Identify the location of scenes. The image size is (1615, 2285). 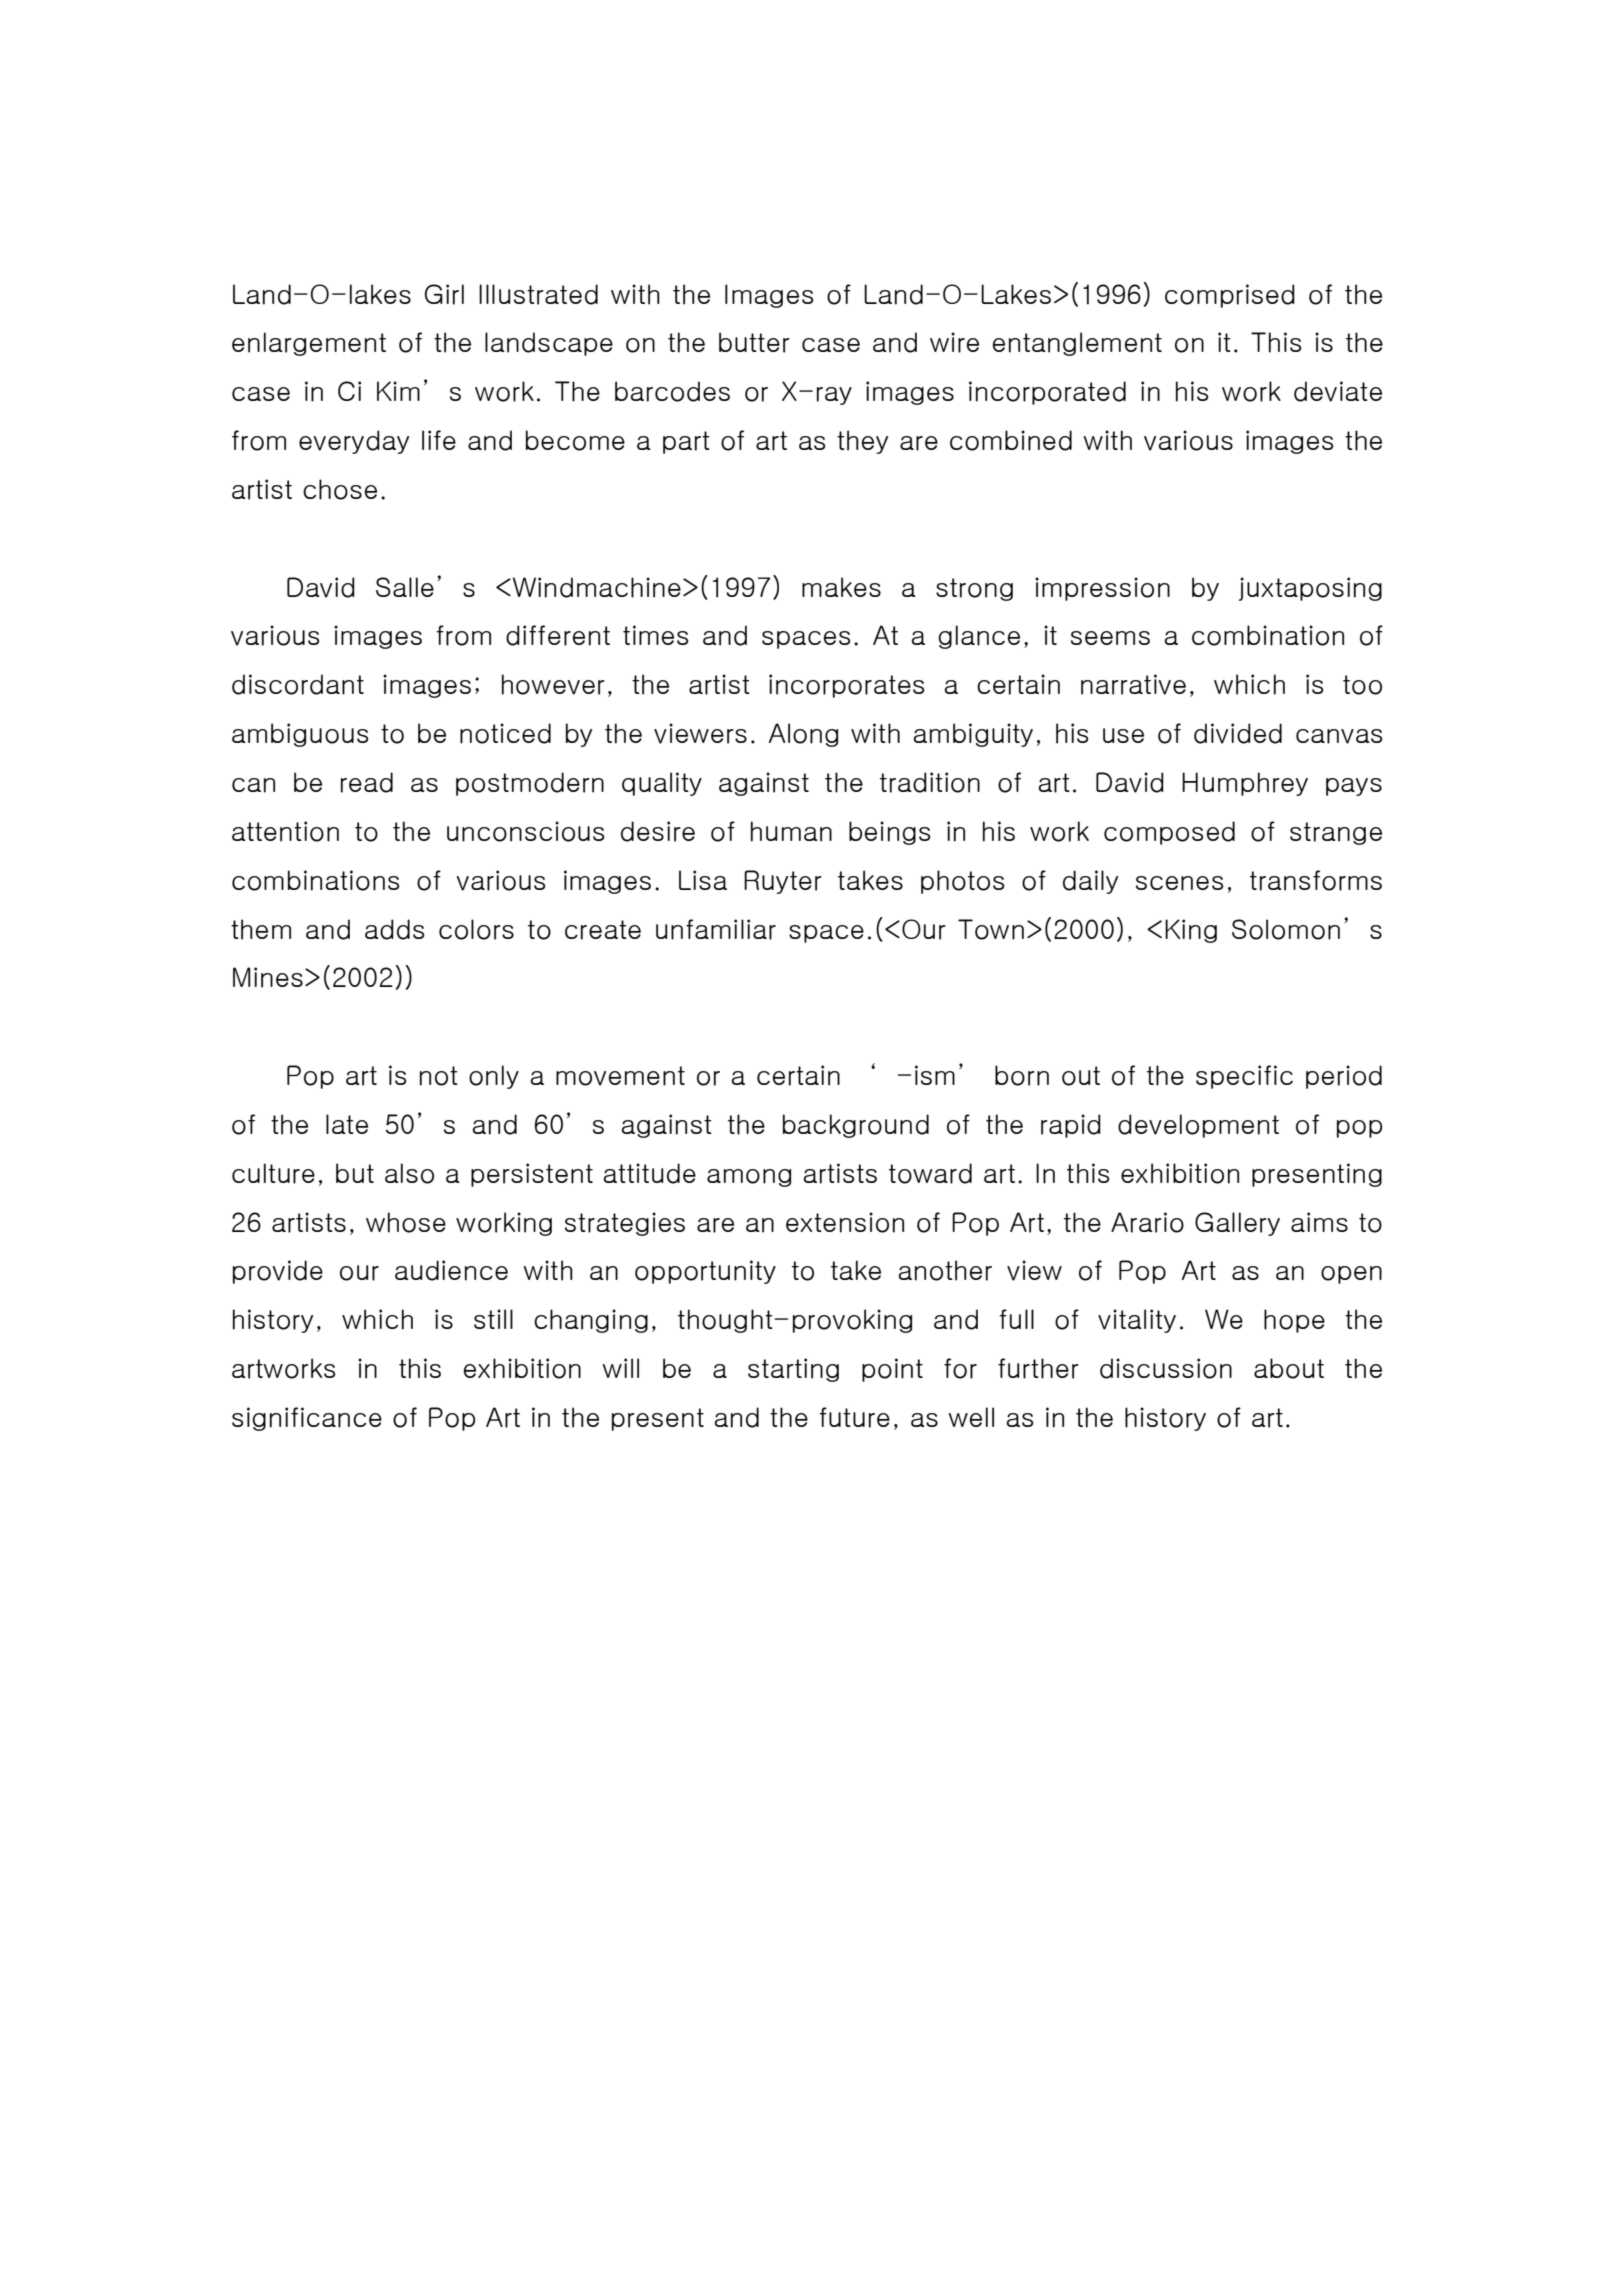
(1179, 883).
